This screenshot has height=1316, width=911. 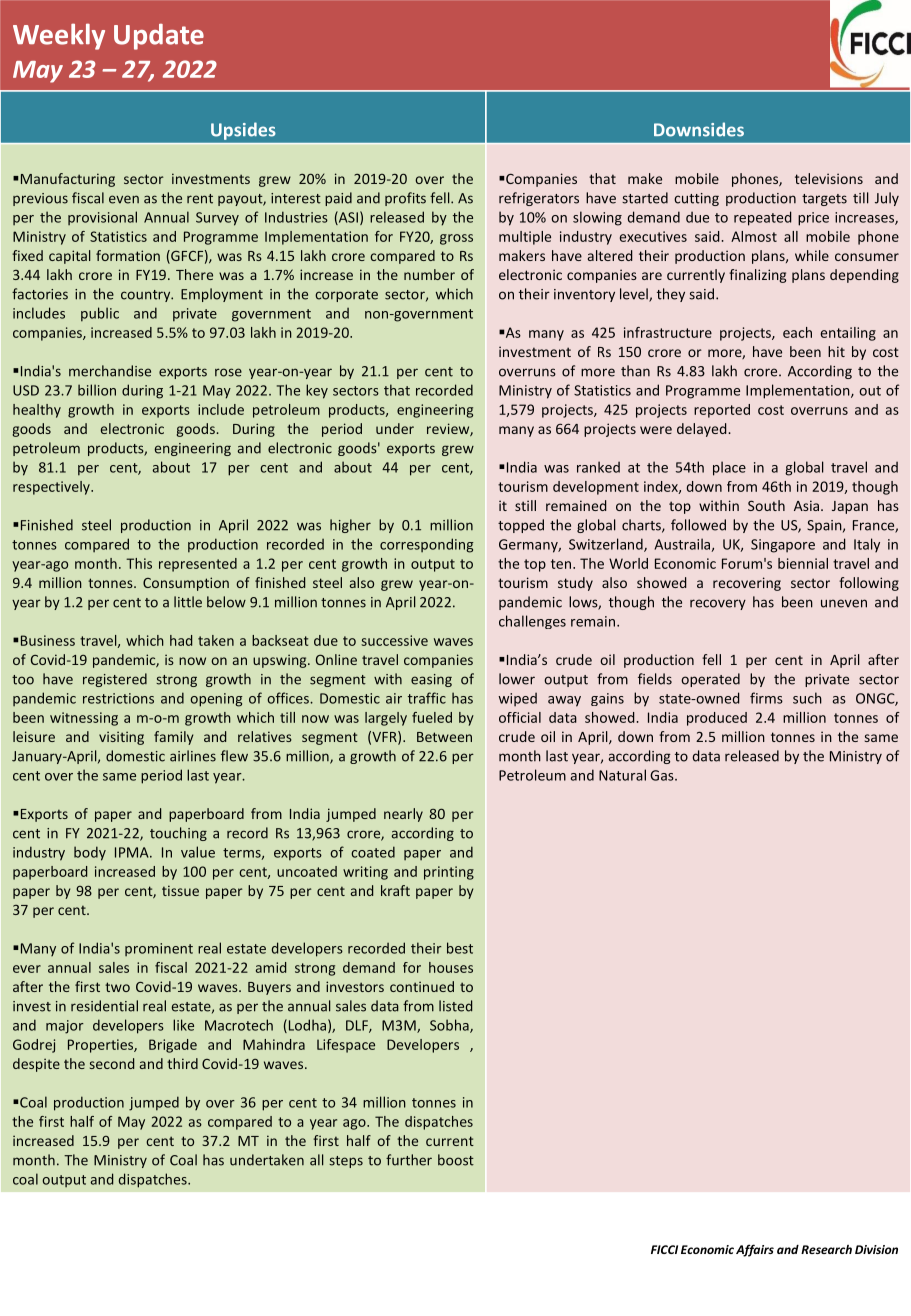 I want to click on televisions, so click(x=829, y=178).
